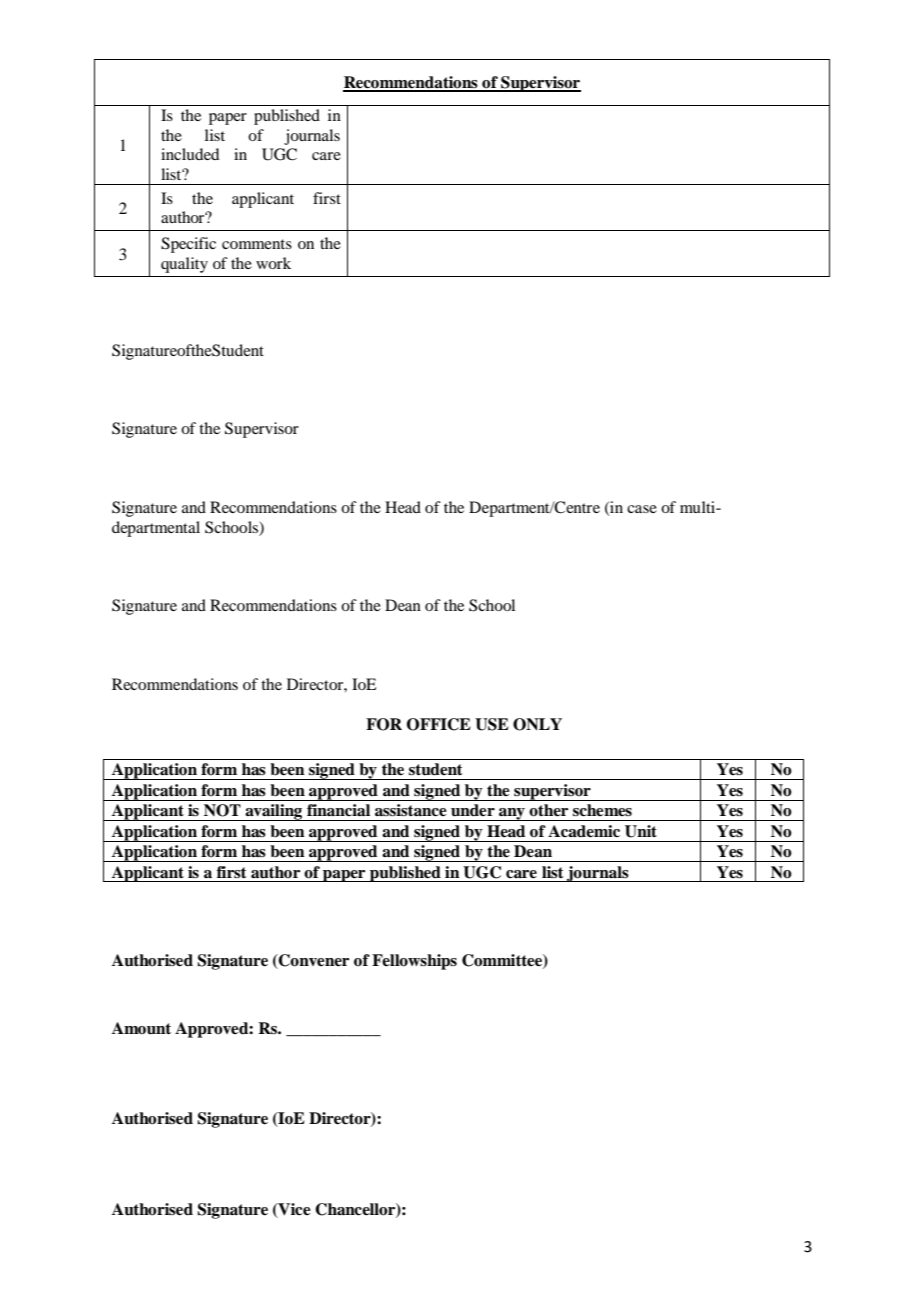 The image size is (924, 1308). What do you see at coordinates (190, 154) in the screenshot?
I see `included` at bounding box center [190, 154].
